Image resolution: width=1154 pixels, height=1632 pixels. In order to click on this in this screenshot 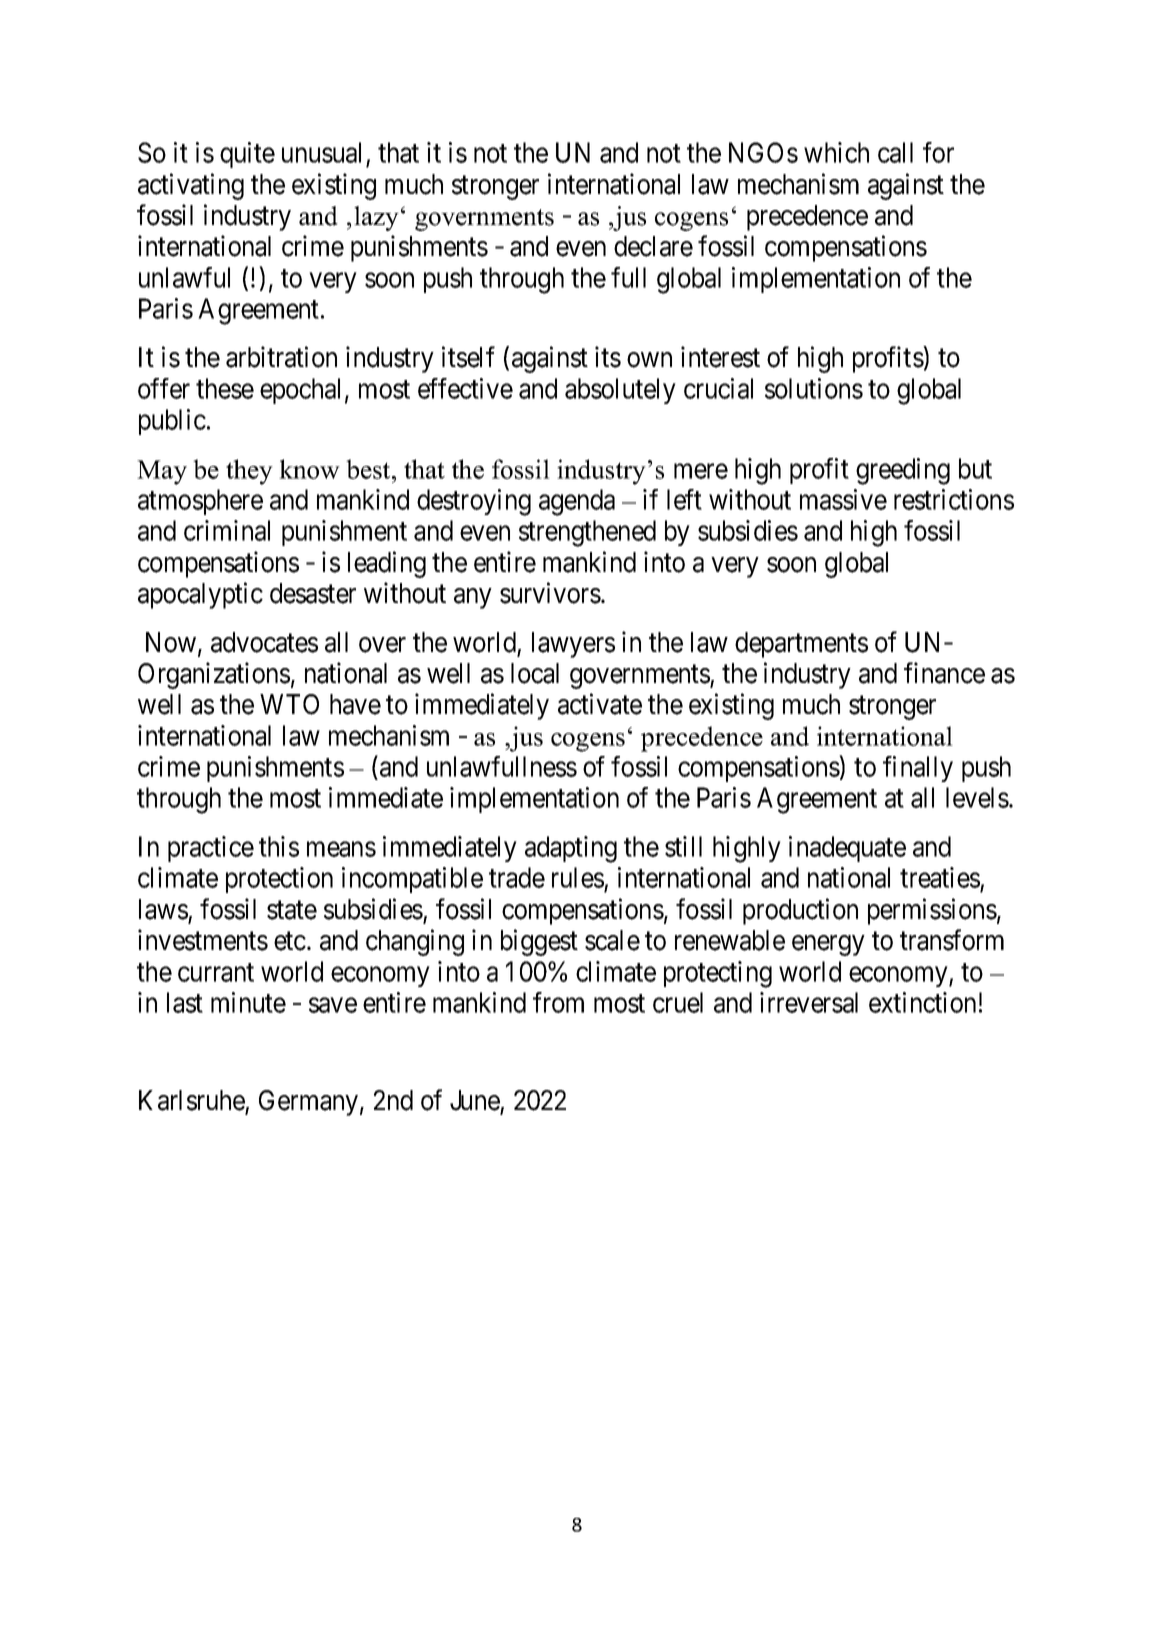, I will do `click(279, 846)`.
